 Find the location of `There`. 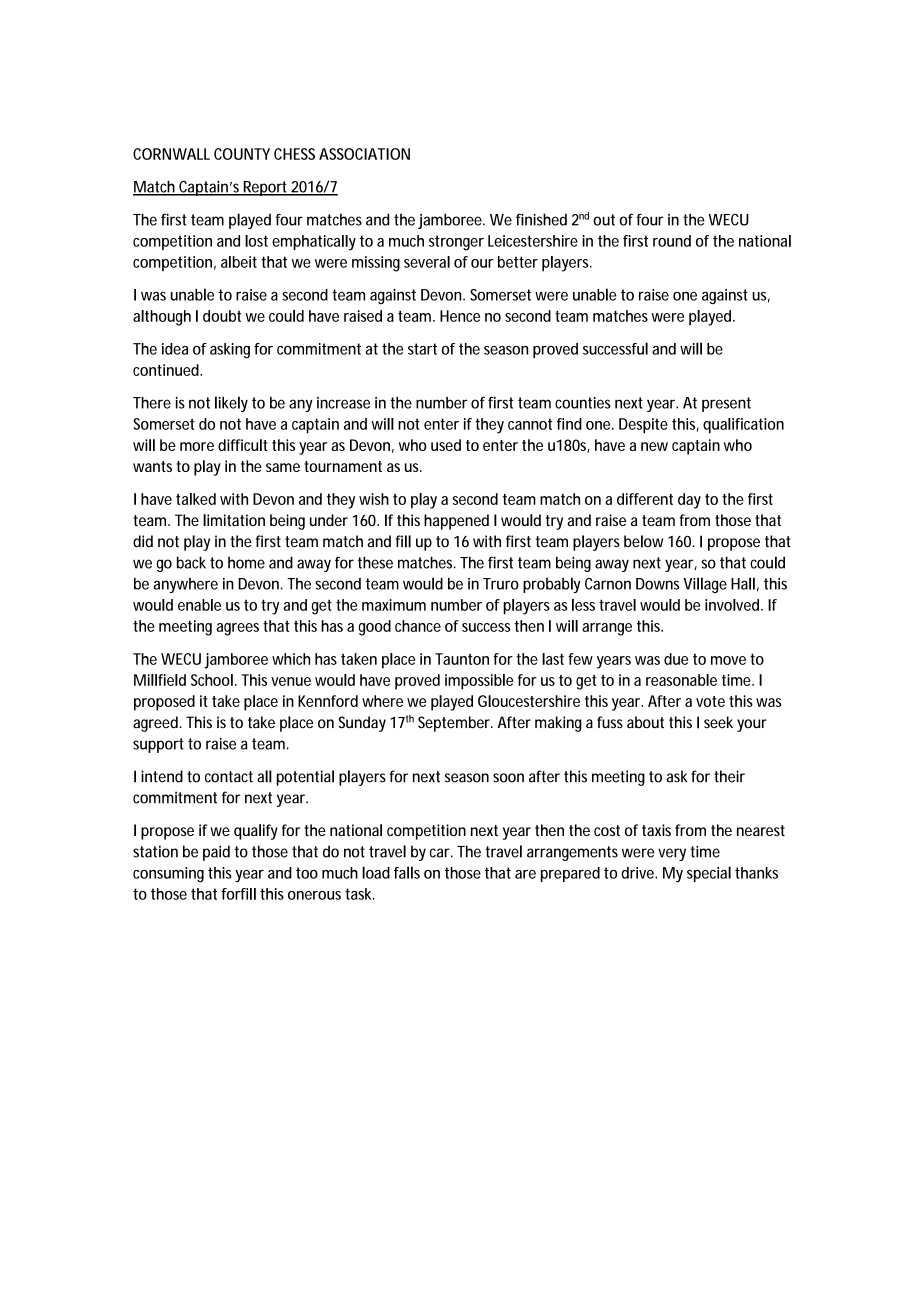

There is located at coordinates (152, 403).
